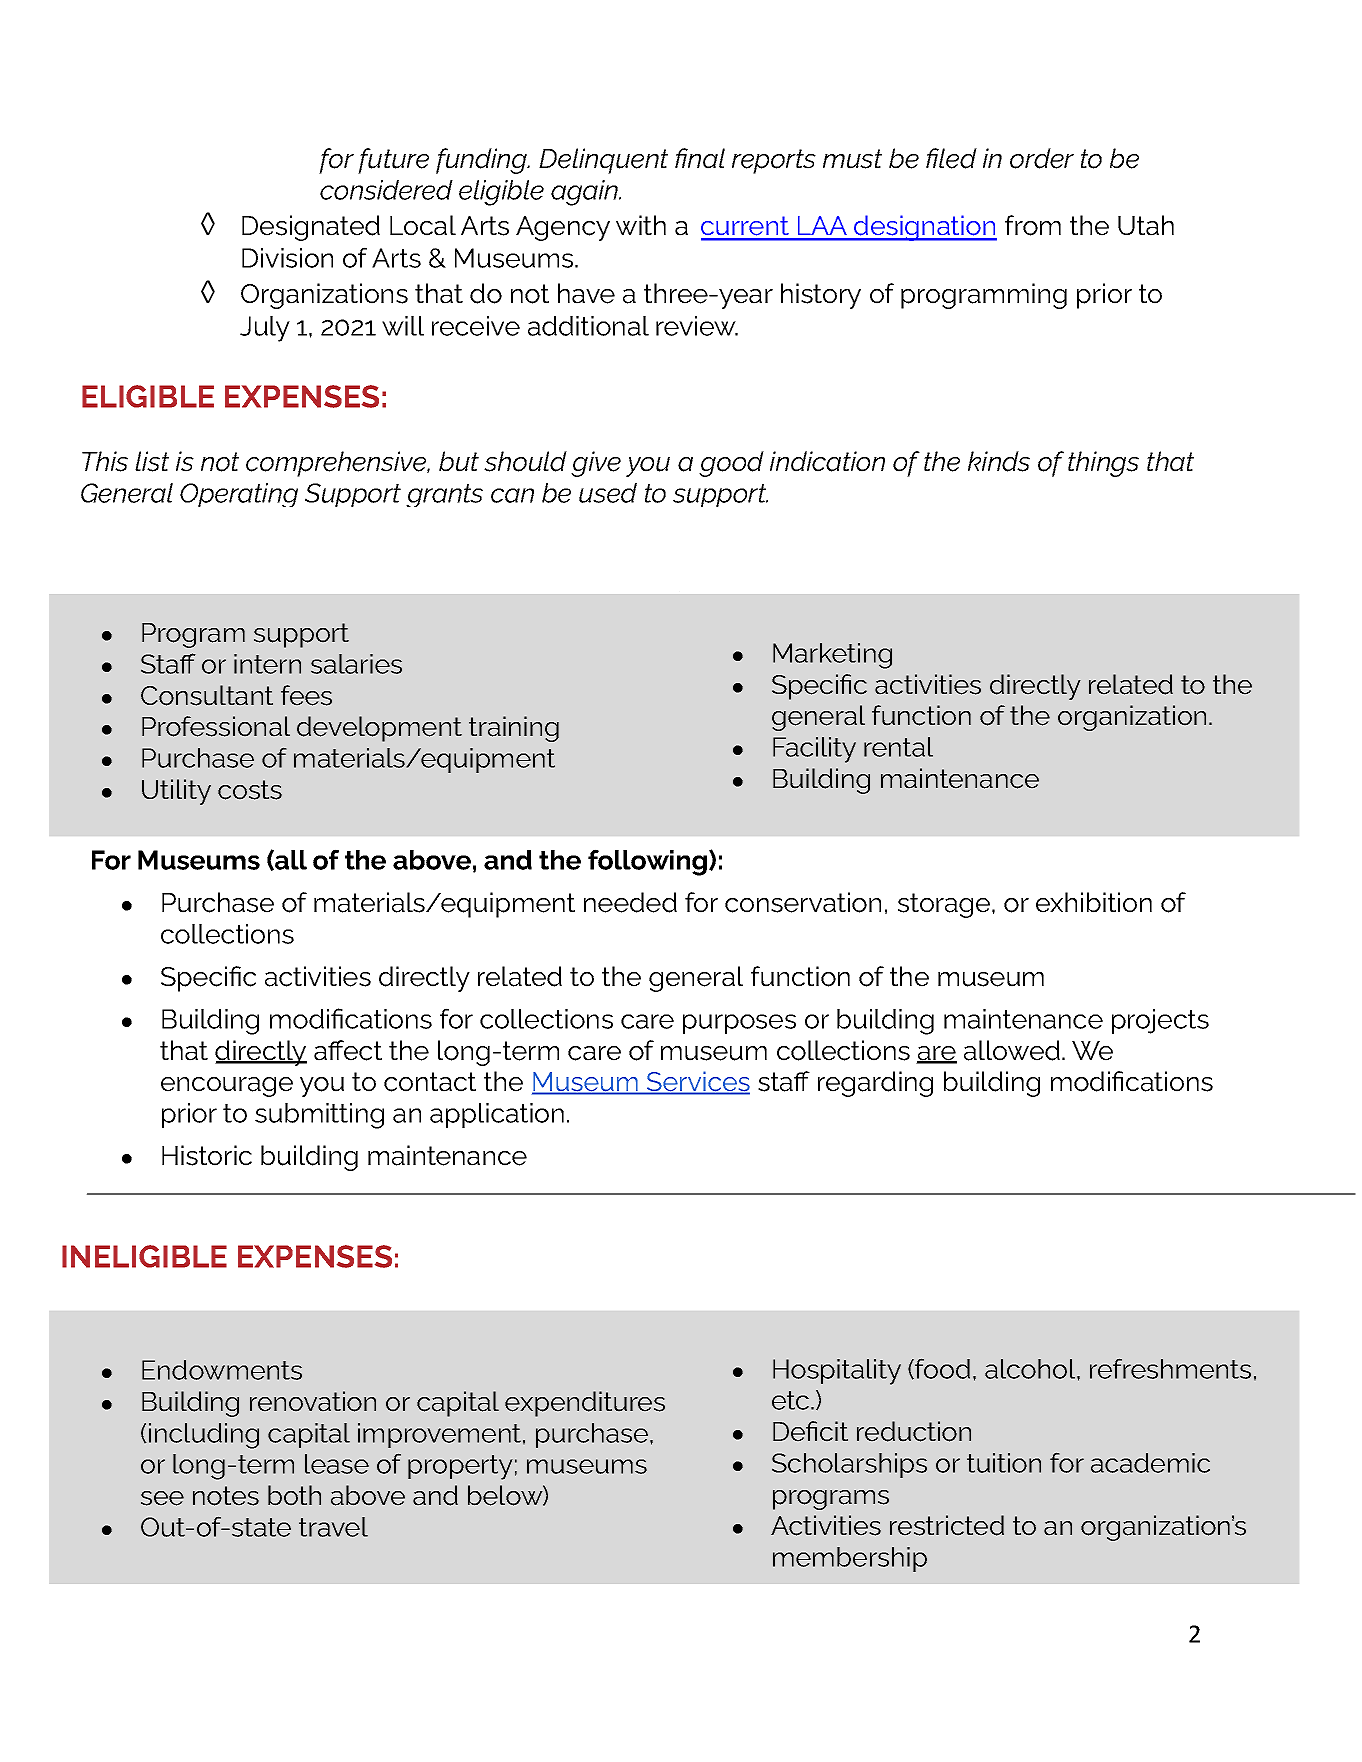  I want to click on used, so click(608, 493).
